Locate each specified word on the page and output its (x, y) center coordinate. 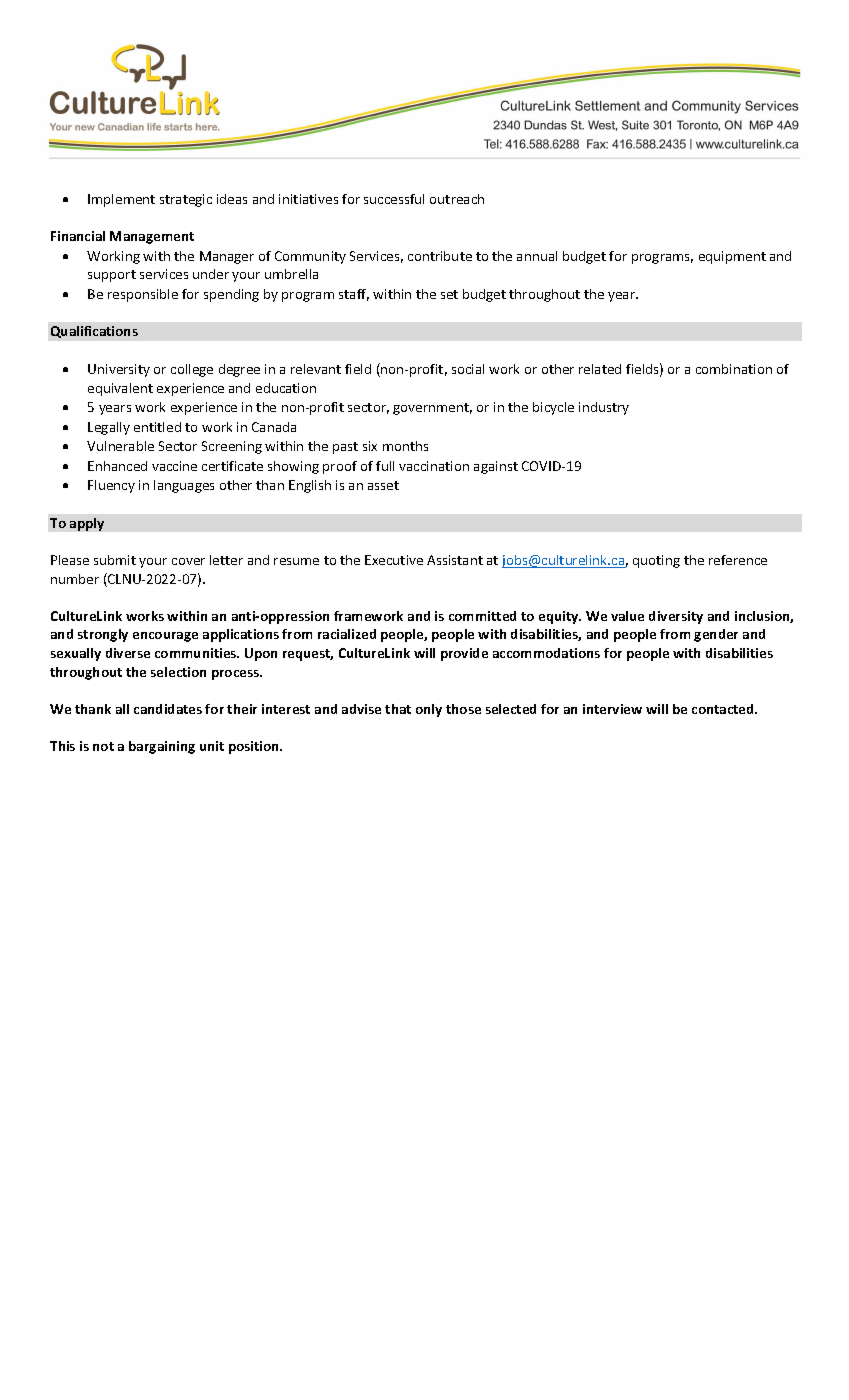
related (600, 369)
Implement (121, 200)
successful (394, 199)
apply (87, 524)
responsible (143, 295)
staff (354, 295)
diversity (676, 617)
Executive (394, 560)
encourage (165, 637)
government (432, 409)
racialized (347, 634)
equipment (732, 257)
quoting (656, 561)
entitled (157, 427)
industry (604, 408)
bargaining (162, 747)
